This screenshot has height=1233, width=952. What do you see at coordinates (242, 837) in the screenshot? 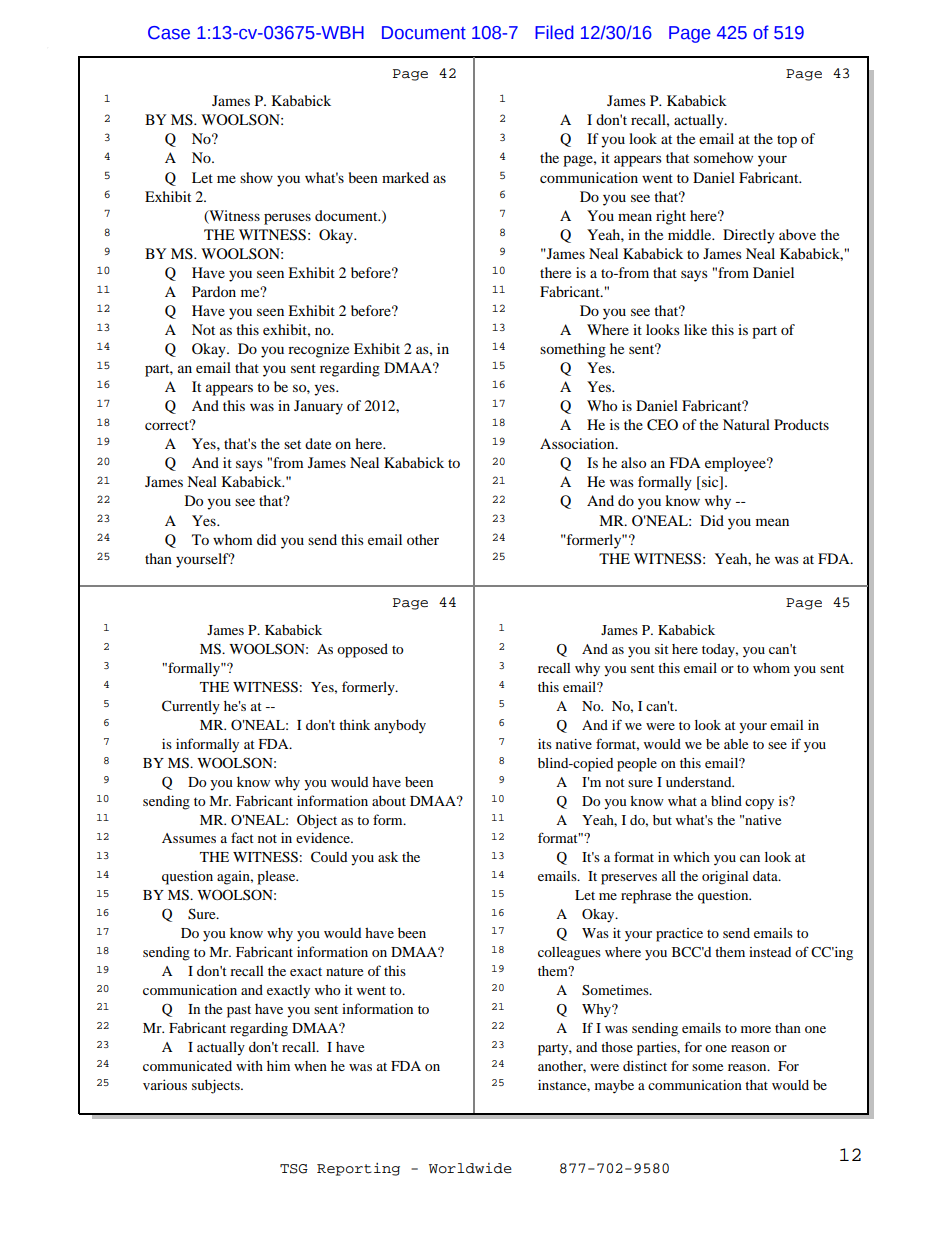
I see `fact` at bounding box center [242, 837].
